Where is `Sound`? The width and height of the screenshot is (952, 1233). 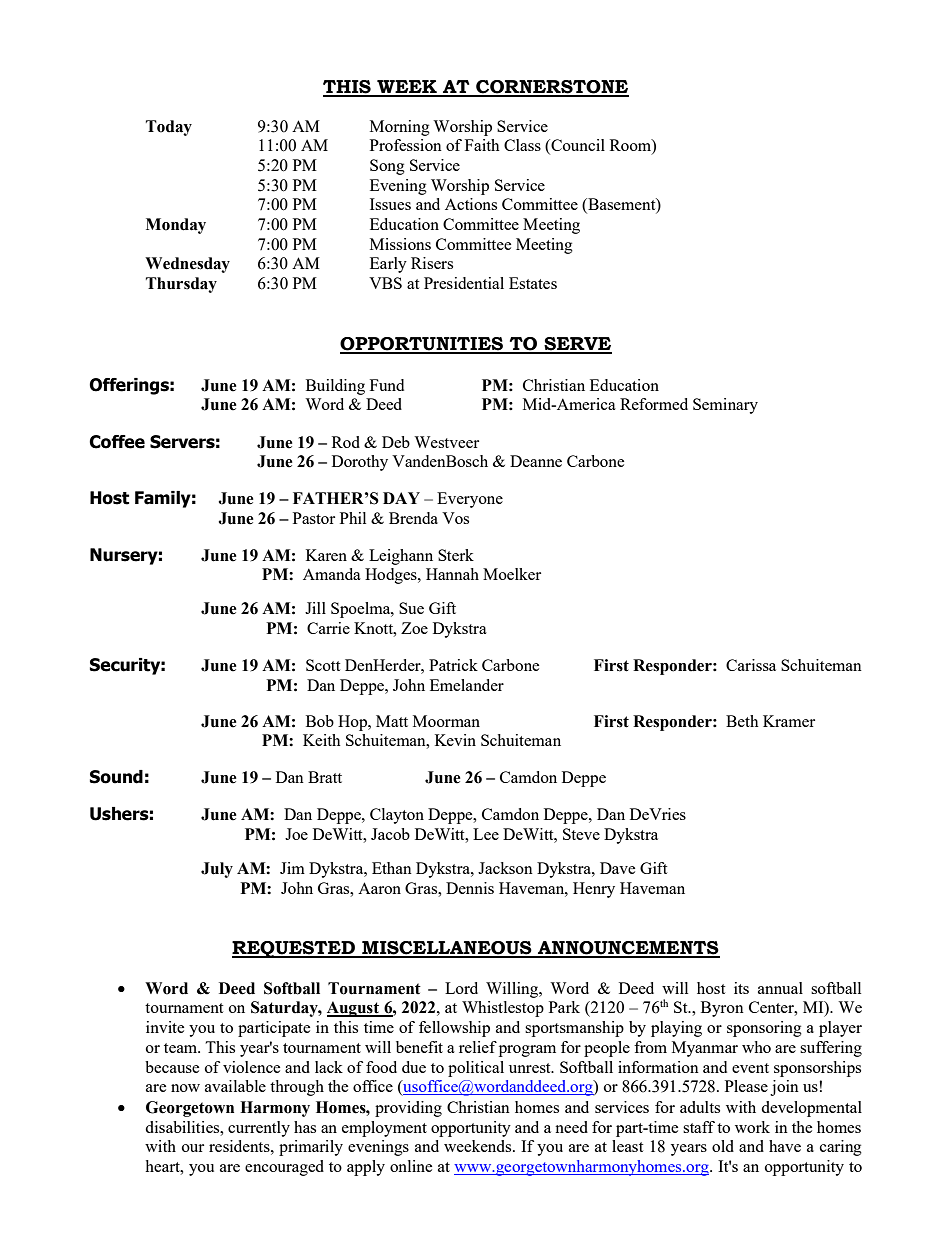
Sound is located at coordinates (116, 777).
